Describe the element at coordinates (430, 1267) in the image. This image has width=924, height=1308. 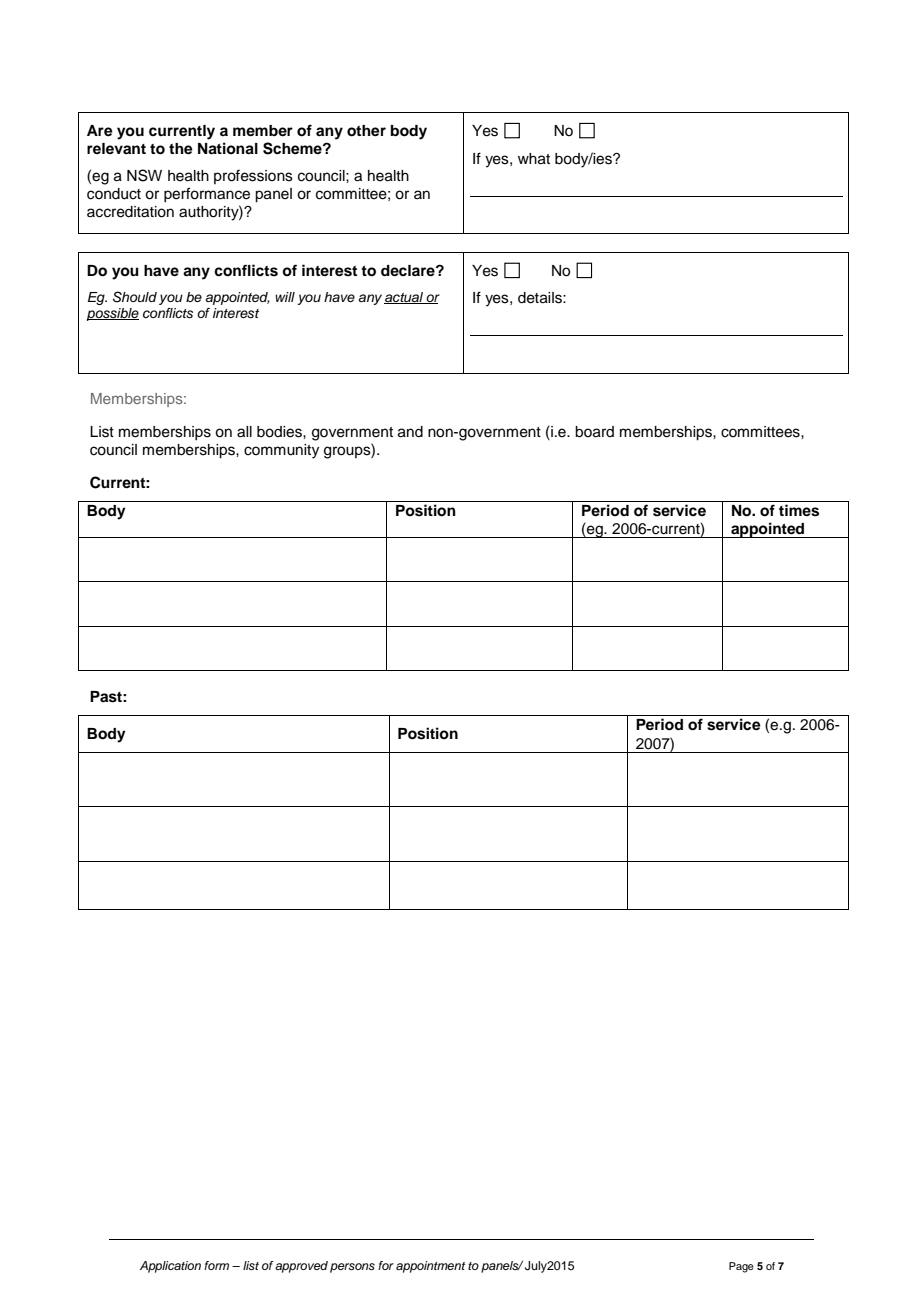
I see `appointment` at that location.
